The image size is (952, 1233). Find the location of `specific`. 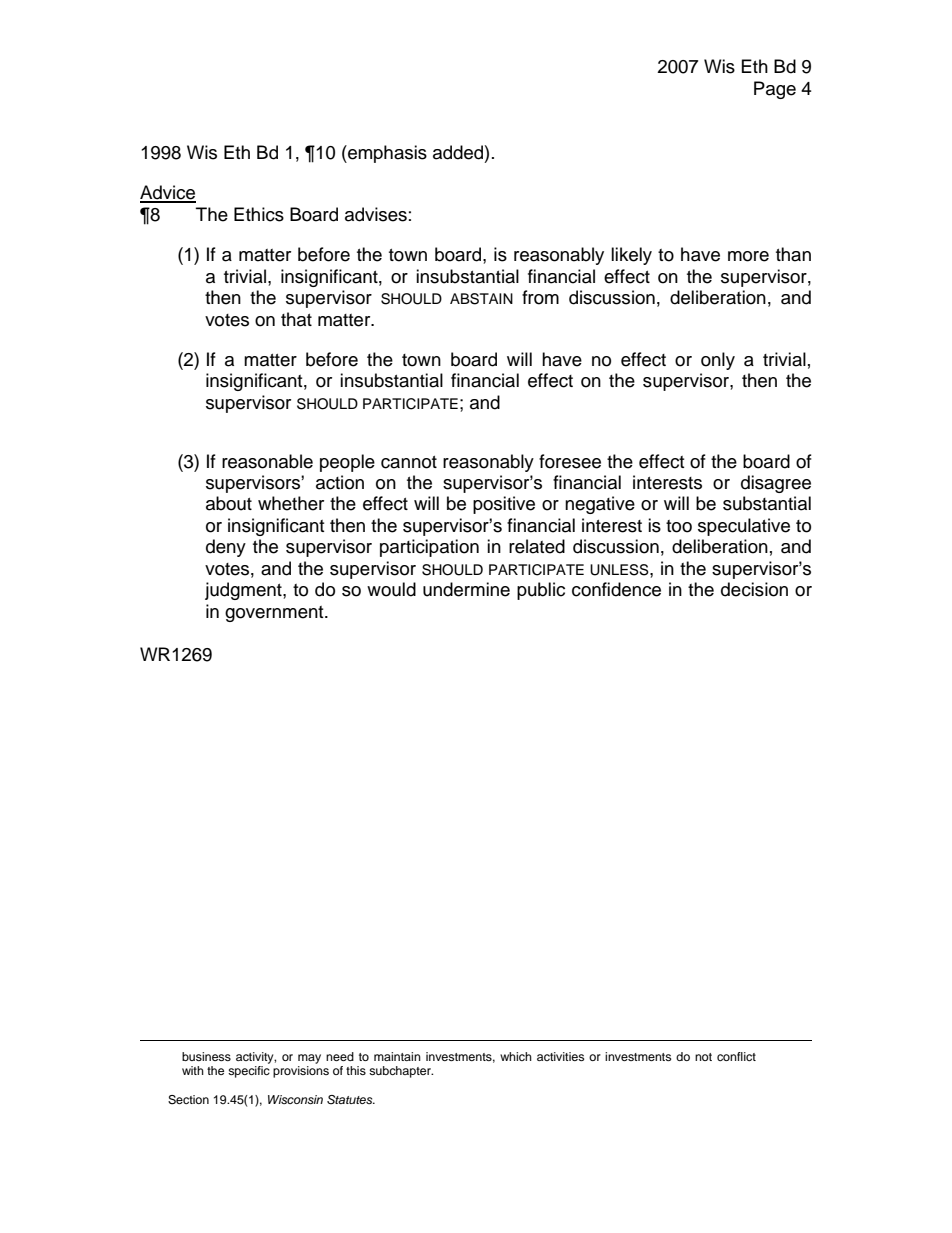

specific is located at coordinates (249, 1072).
